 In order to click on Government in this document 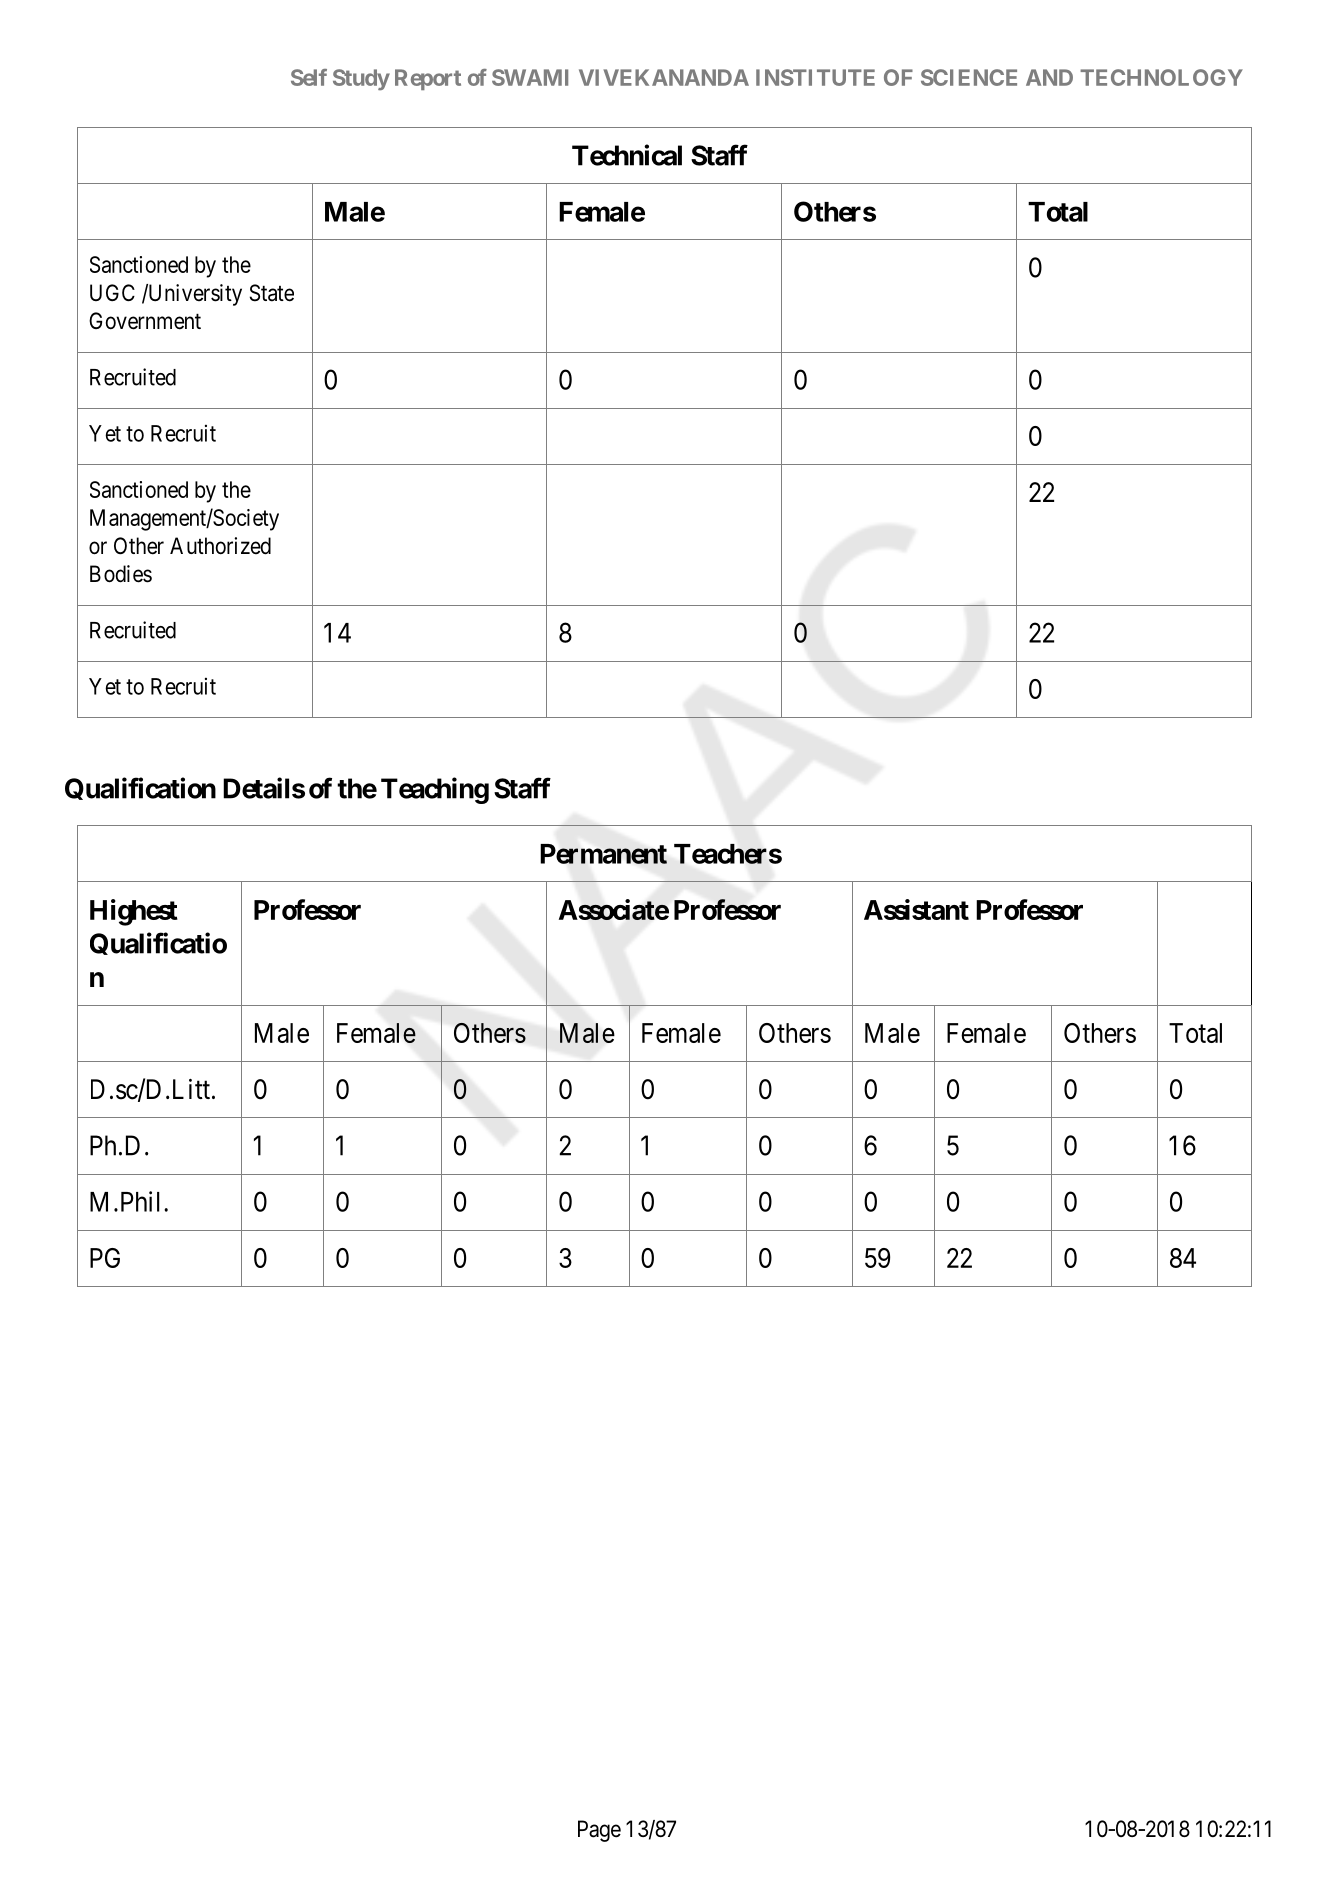, I will do `click(145, 321)`.
